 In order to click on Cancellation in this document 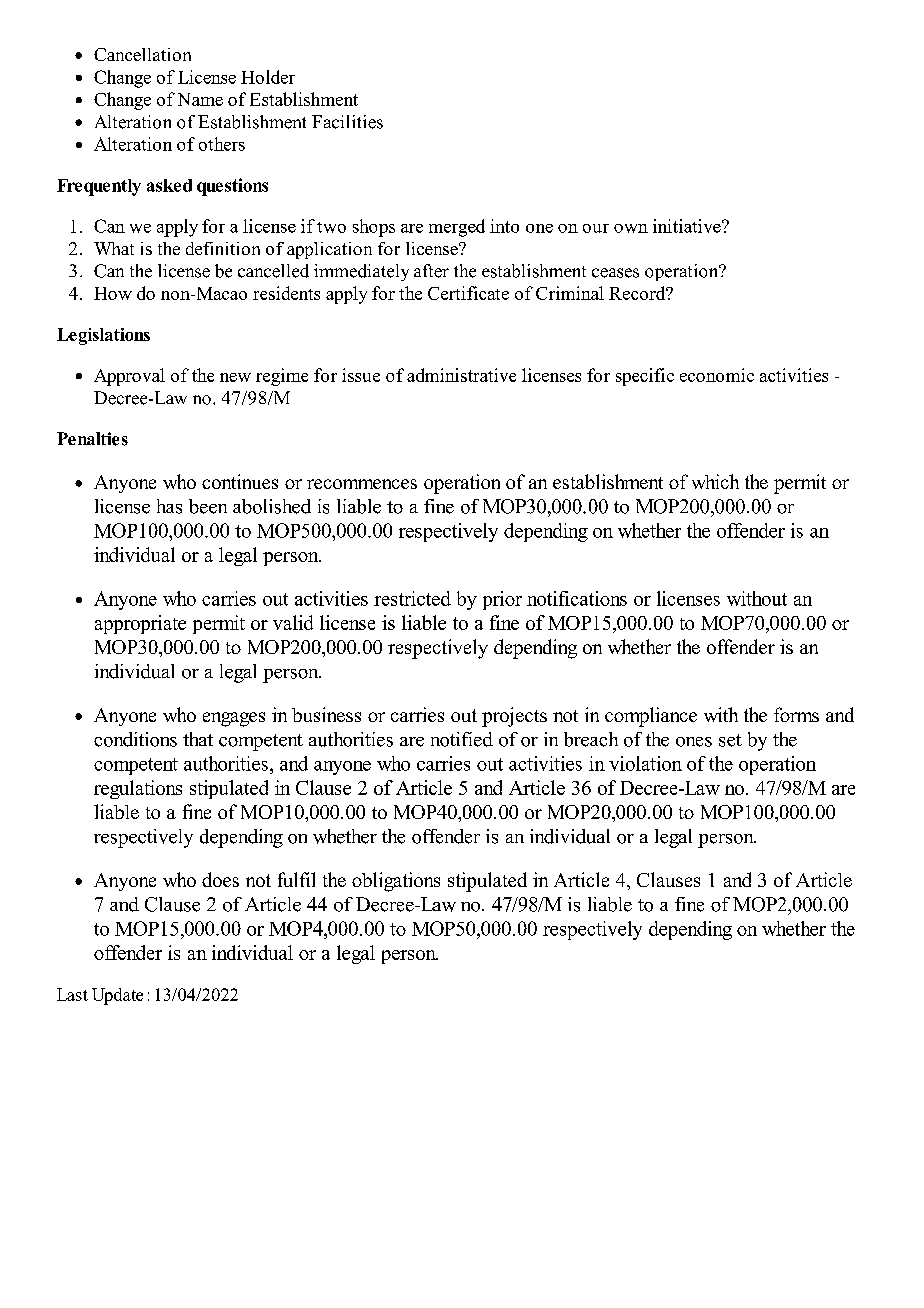, I will do `click(142, 54)`.
